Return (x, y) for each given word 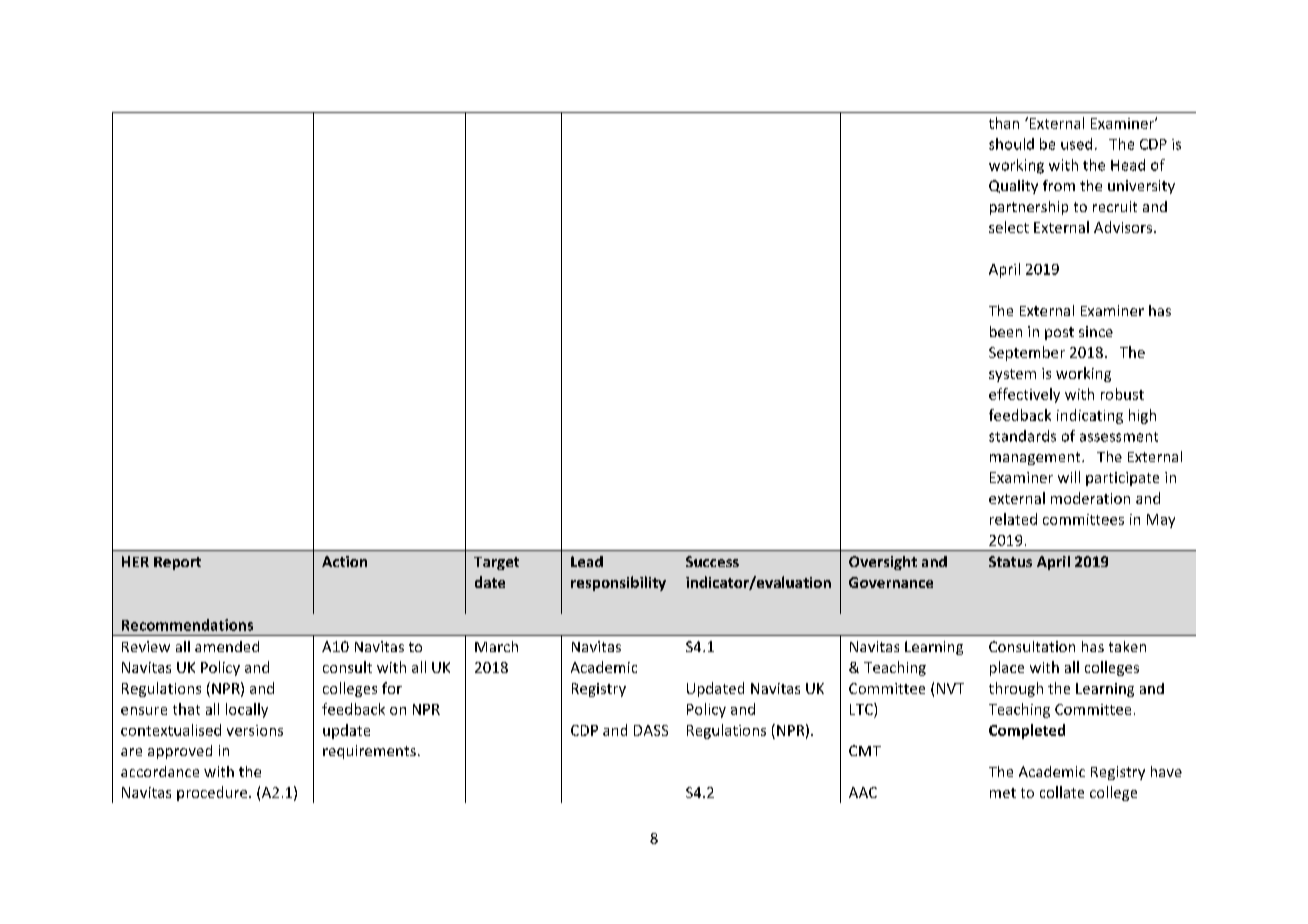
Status (1010, 561)
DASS (651, 730)
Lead (587, 561)
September (1027, 353)
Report (177, 563)
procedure (213, 793)
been (1006, 331)
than (1004, 123)
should (1011, 144)
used (1076, 144)
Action (344, 561)
